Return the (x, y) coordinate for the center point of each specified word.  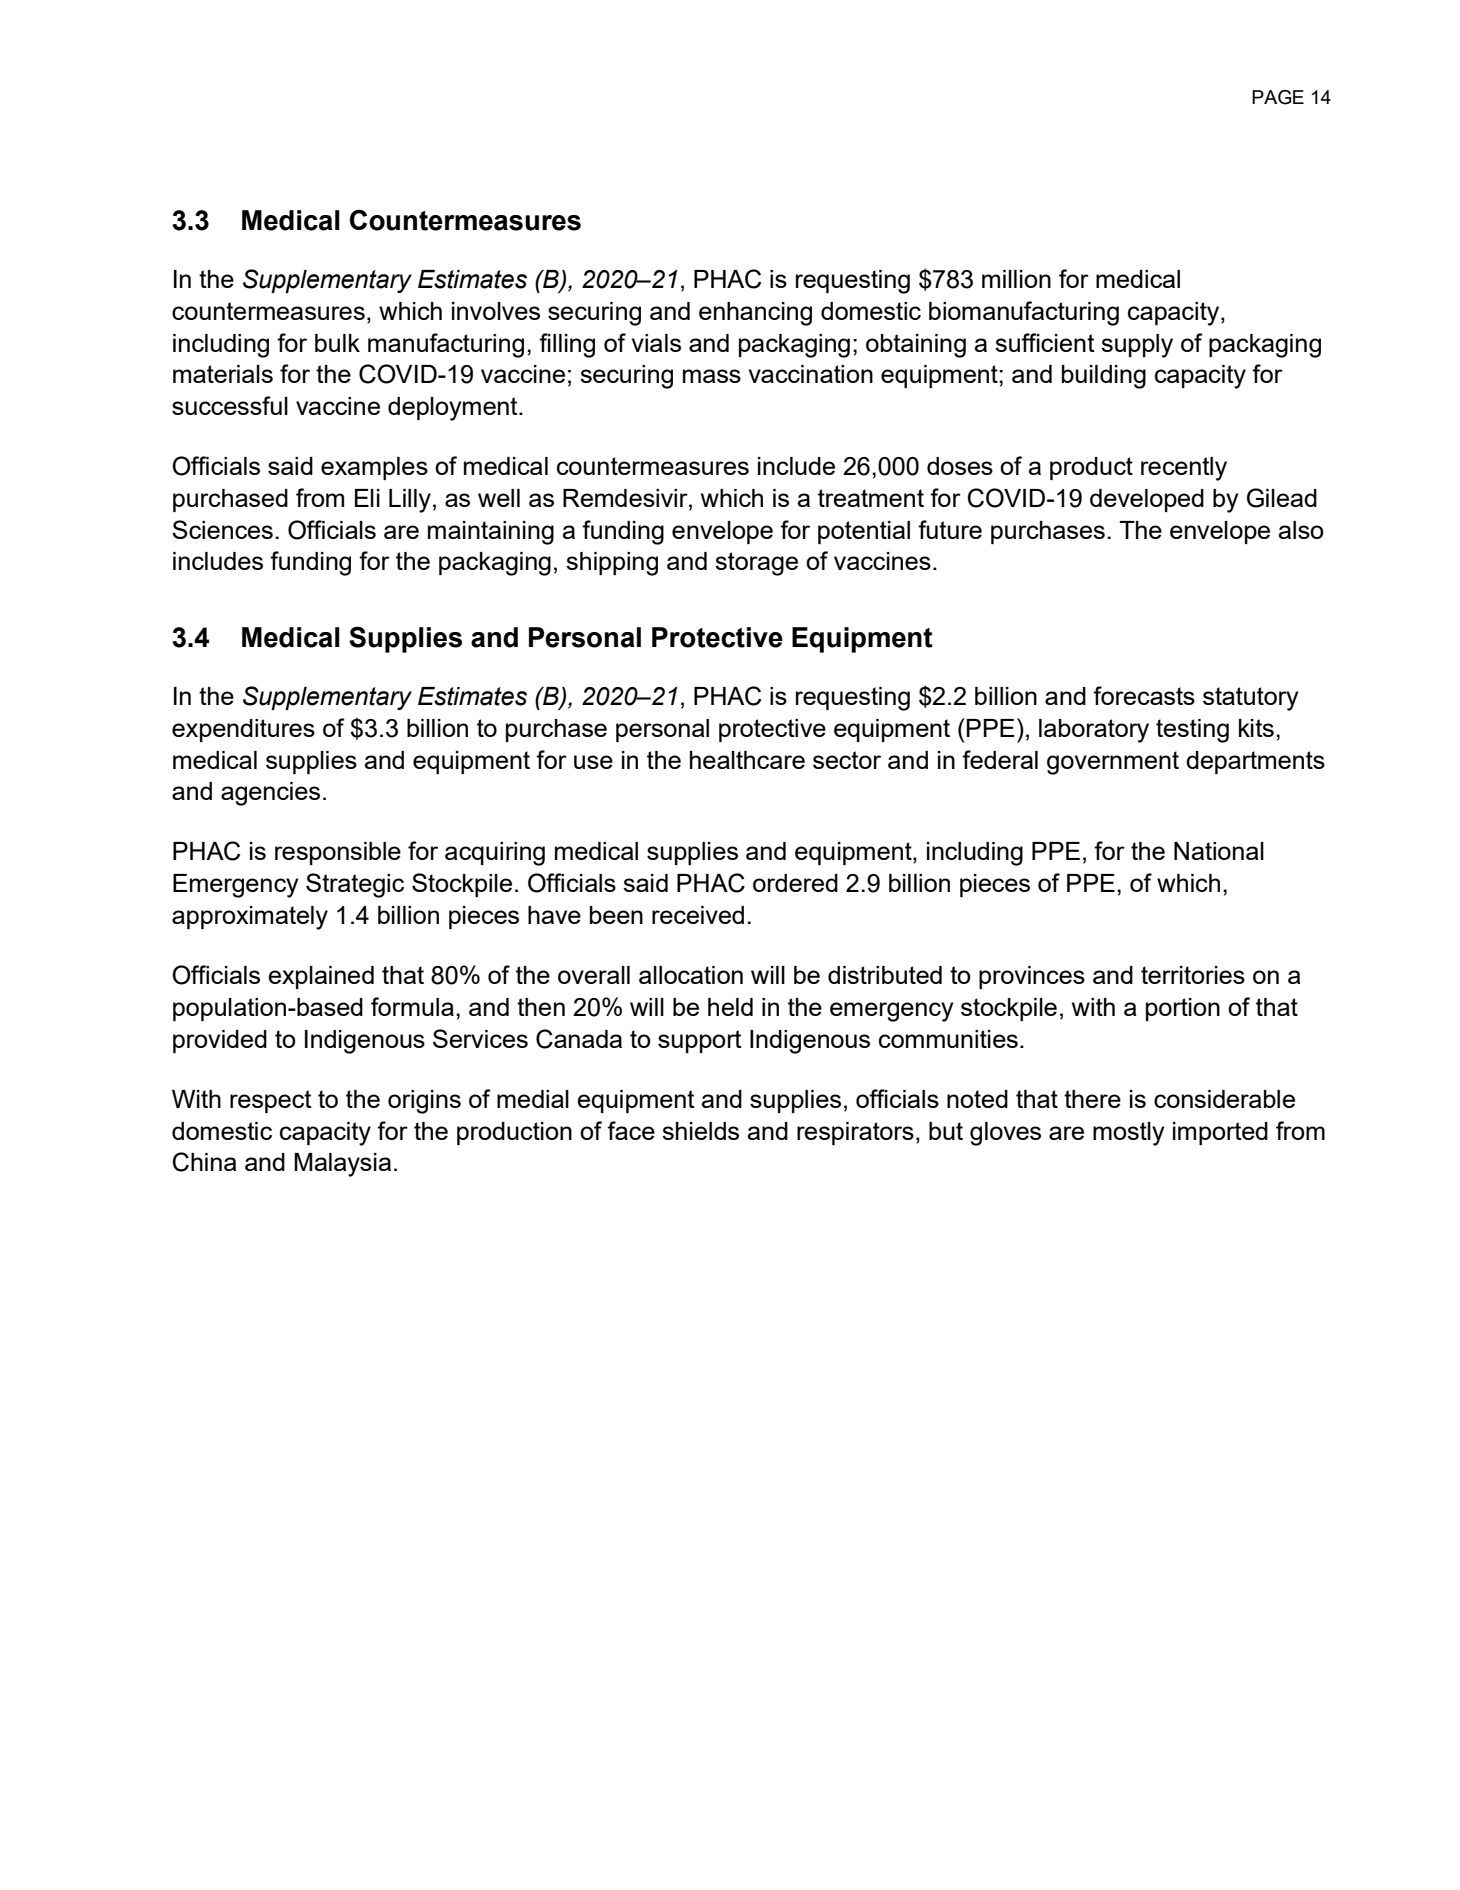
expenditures (243, 730)
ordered (795, 883)
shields (700, 1131)
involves (496, 311)
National (1219, 851)
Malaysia (342, 1165)
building (1104, 377)
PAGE (1278, 97)
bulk (337, 343)
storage (756, 564)
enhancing (755, 314)
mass (712, 376)
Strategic (355, 885)
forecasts (1144, 695)
